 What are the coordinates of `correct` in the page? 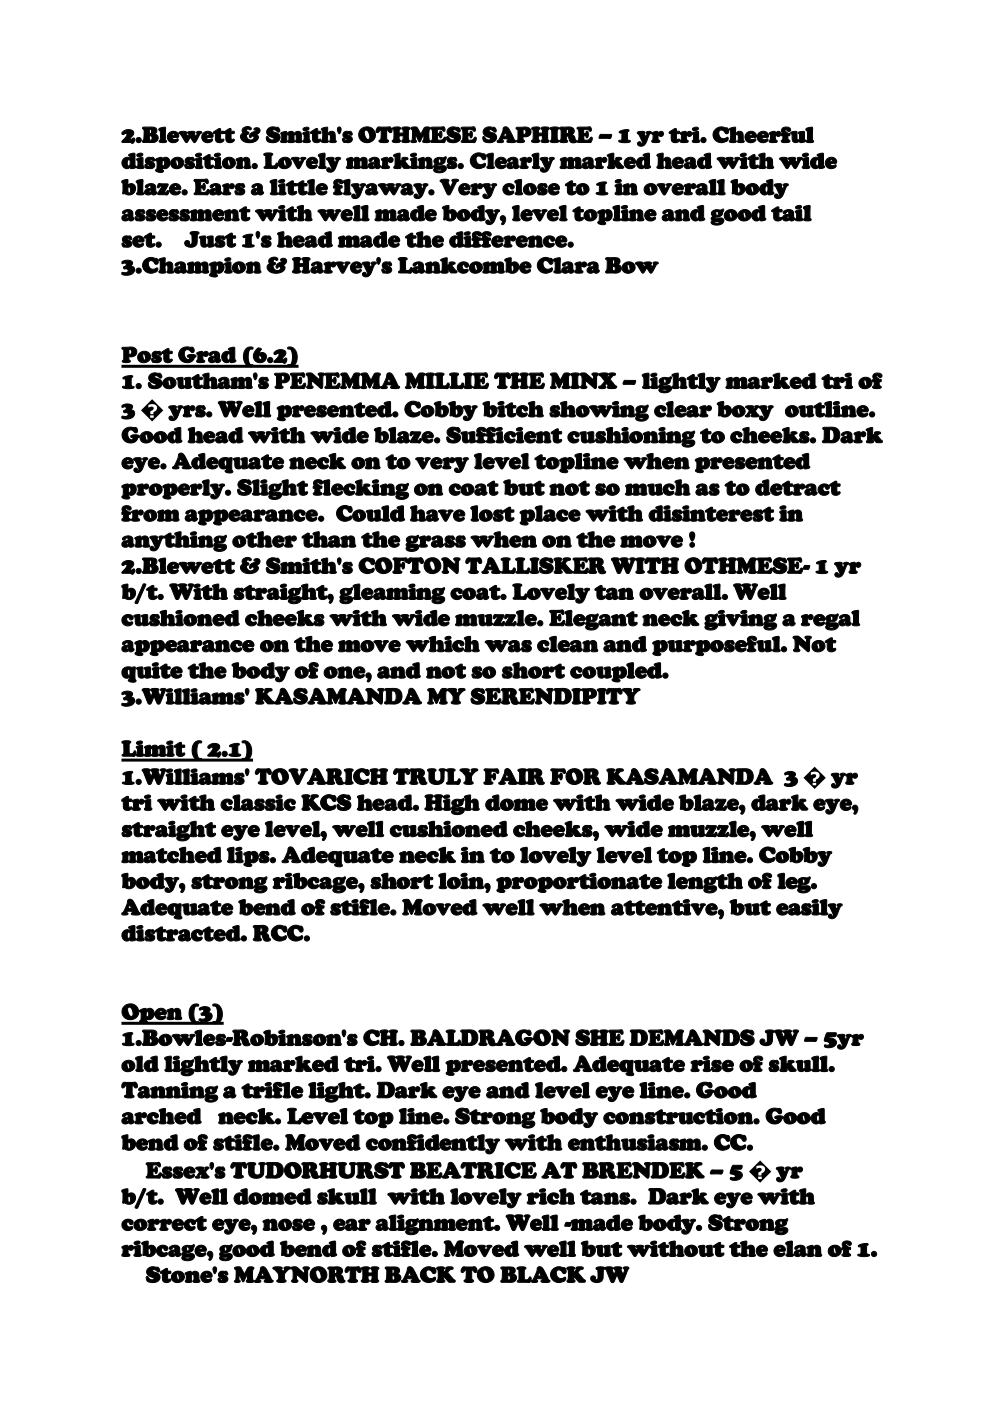 It's located at (164, 1223).
